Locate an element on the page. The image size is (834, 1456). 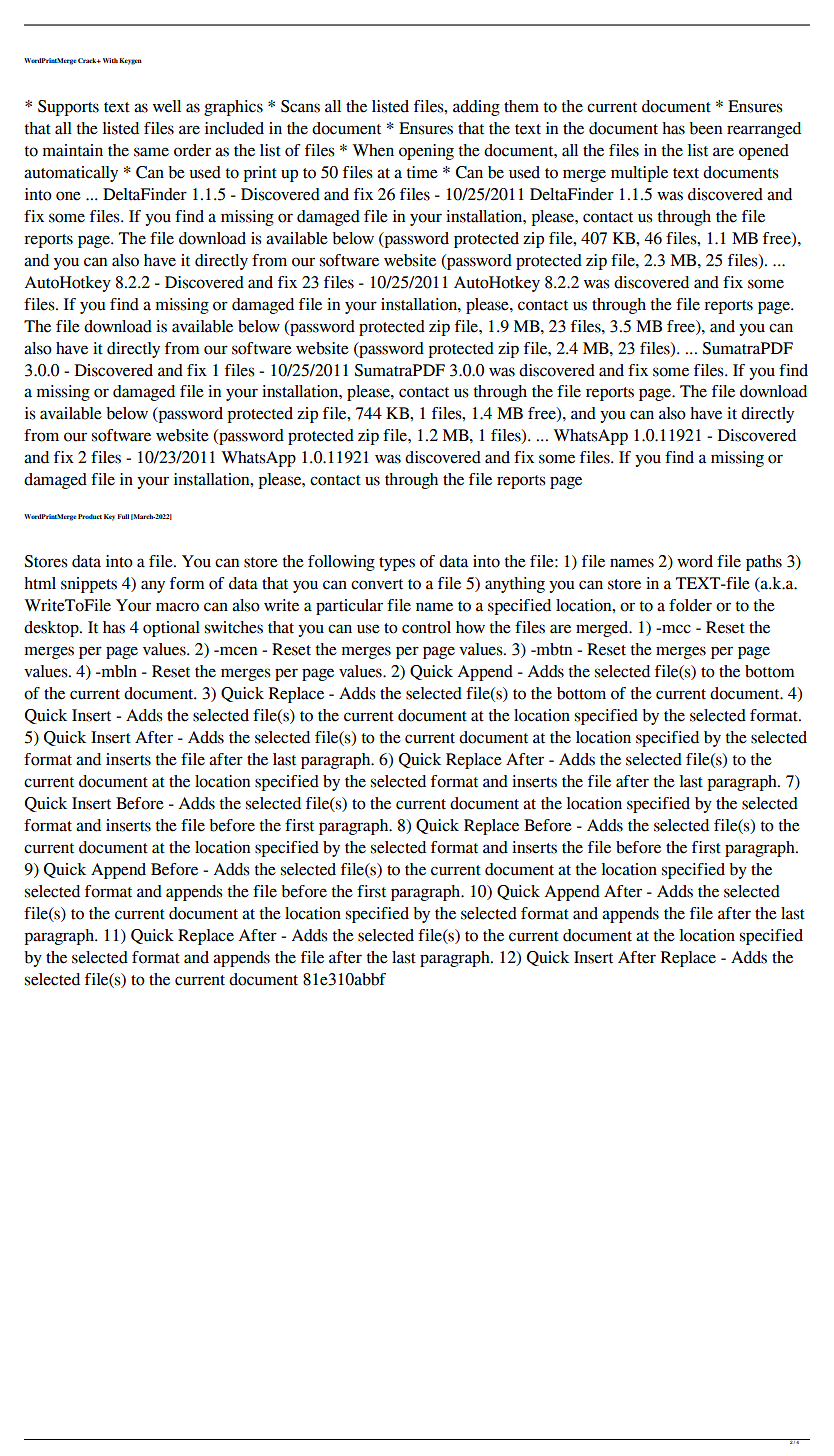
adding is located at coordinates (476, 108).
